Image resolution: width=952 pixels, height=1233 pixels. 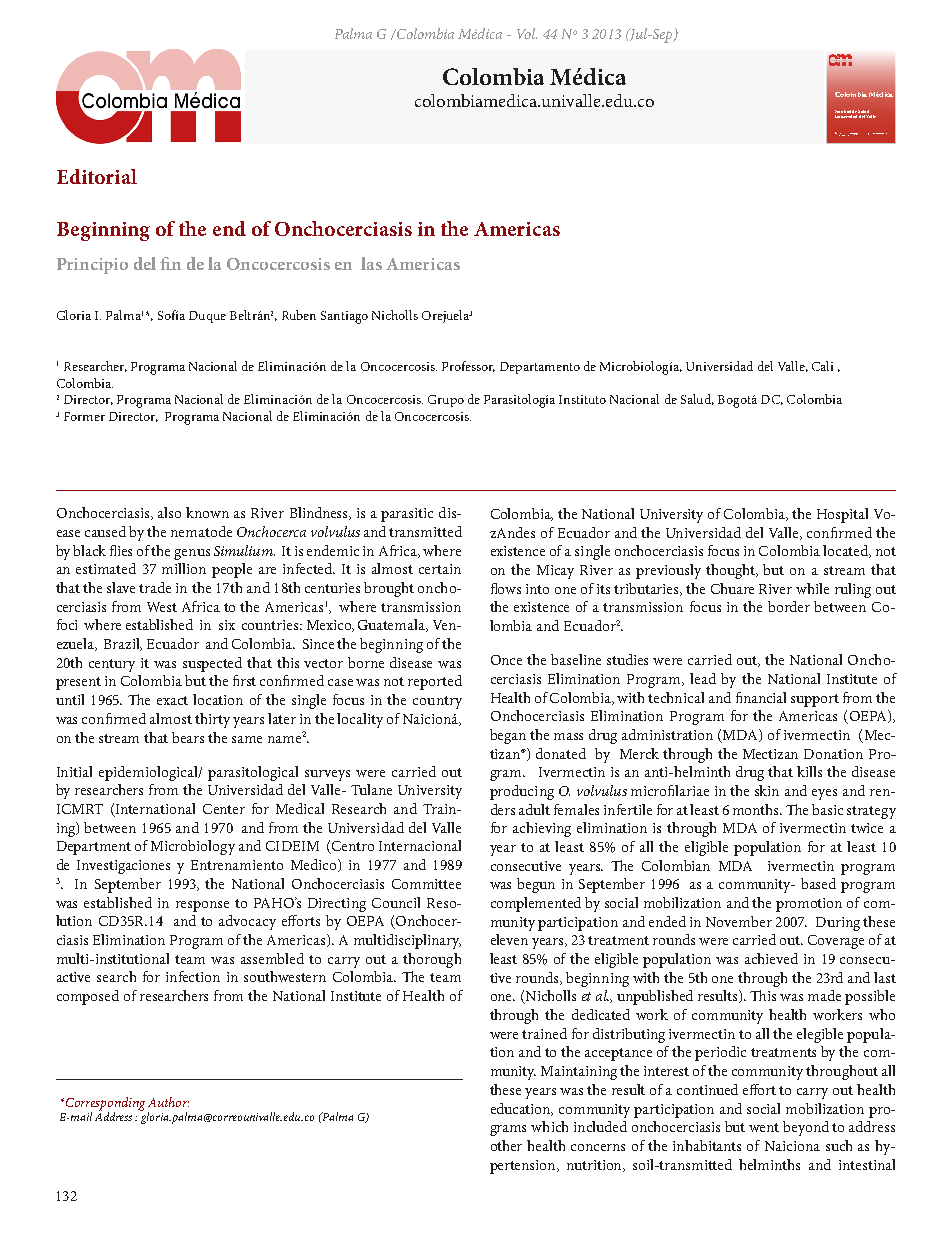 What do you see at coordinates (435, 682) in the screenshot?
I see `reported` at bounding box center [435, 682].
